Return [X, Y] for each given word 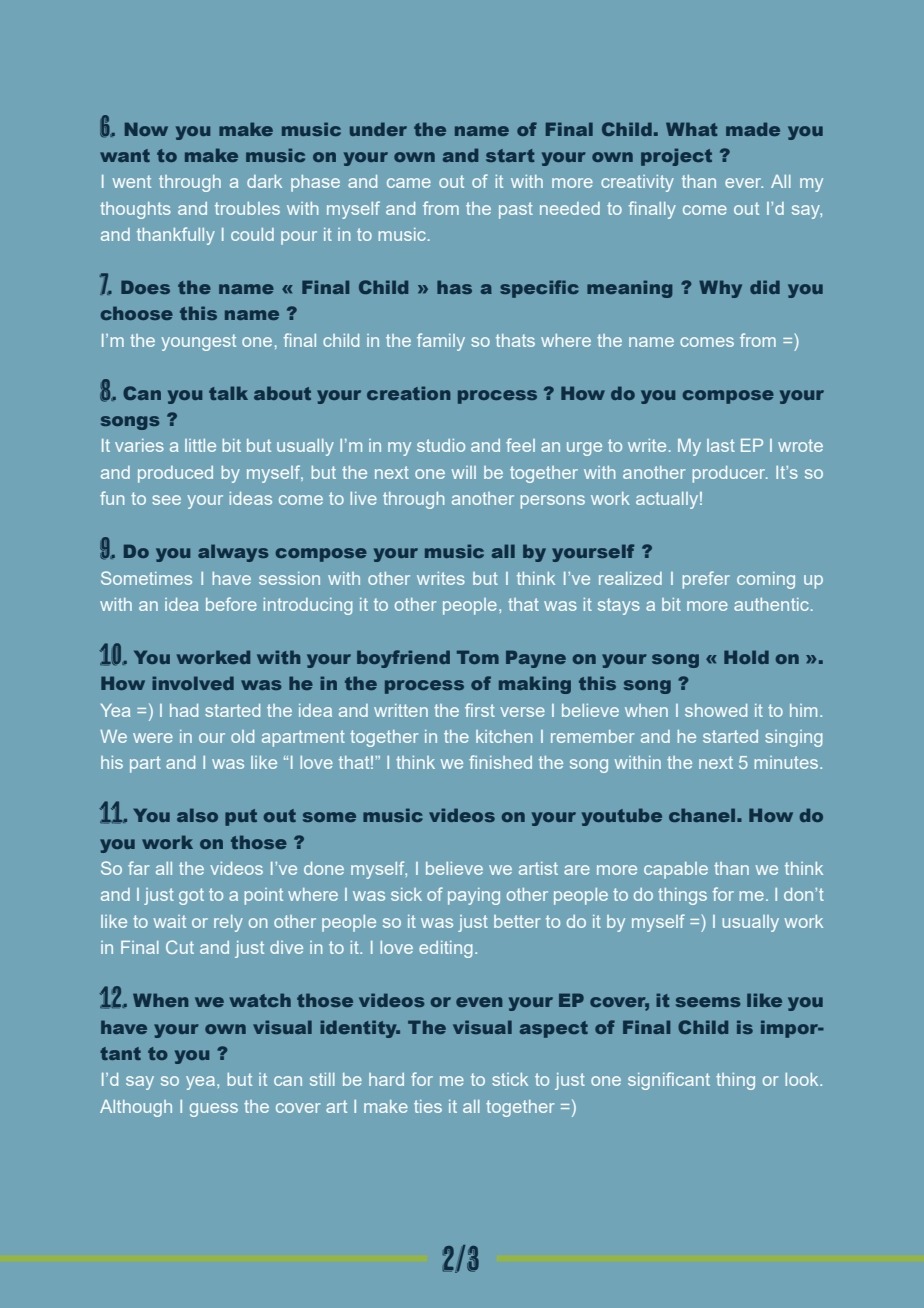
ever [744, 183]
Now [146, 129]
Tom [478, 657]
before [231, 604]
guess [214, 1110]
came [409, 183]
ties [428, 1106]
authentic [773, 604]
